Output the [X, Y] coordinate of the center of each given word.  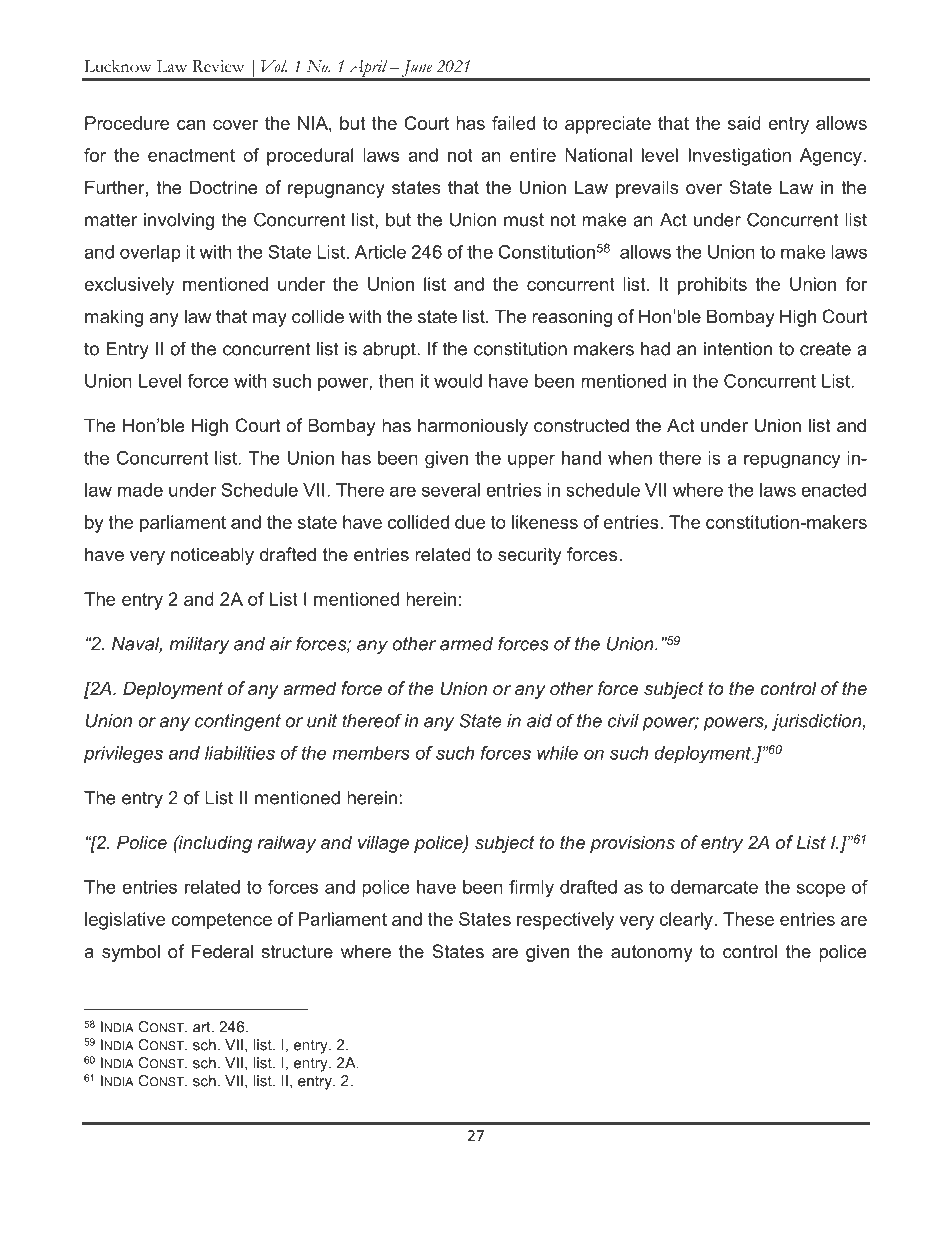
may [270, 320]
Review [218, 66]
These [748, 919]
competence [221, 921]
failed [513, 123]
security [529, 556]
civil [623, 721]
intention [738, 349]
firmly [531, 889]
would [458, 381]
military [199, 645]
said [744, 123]
